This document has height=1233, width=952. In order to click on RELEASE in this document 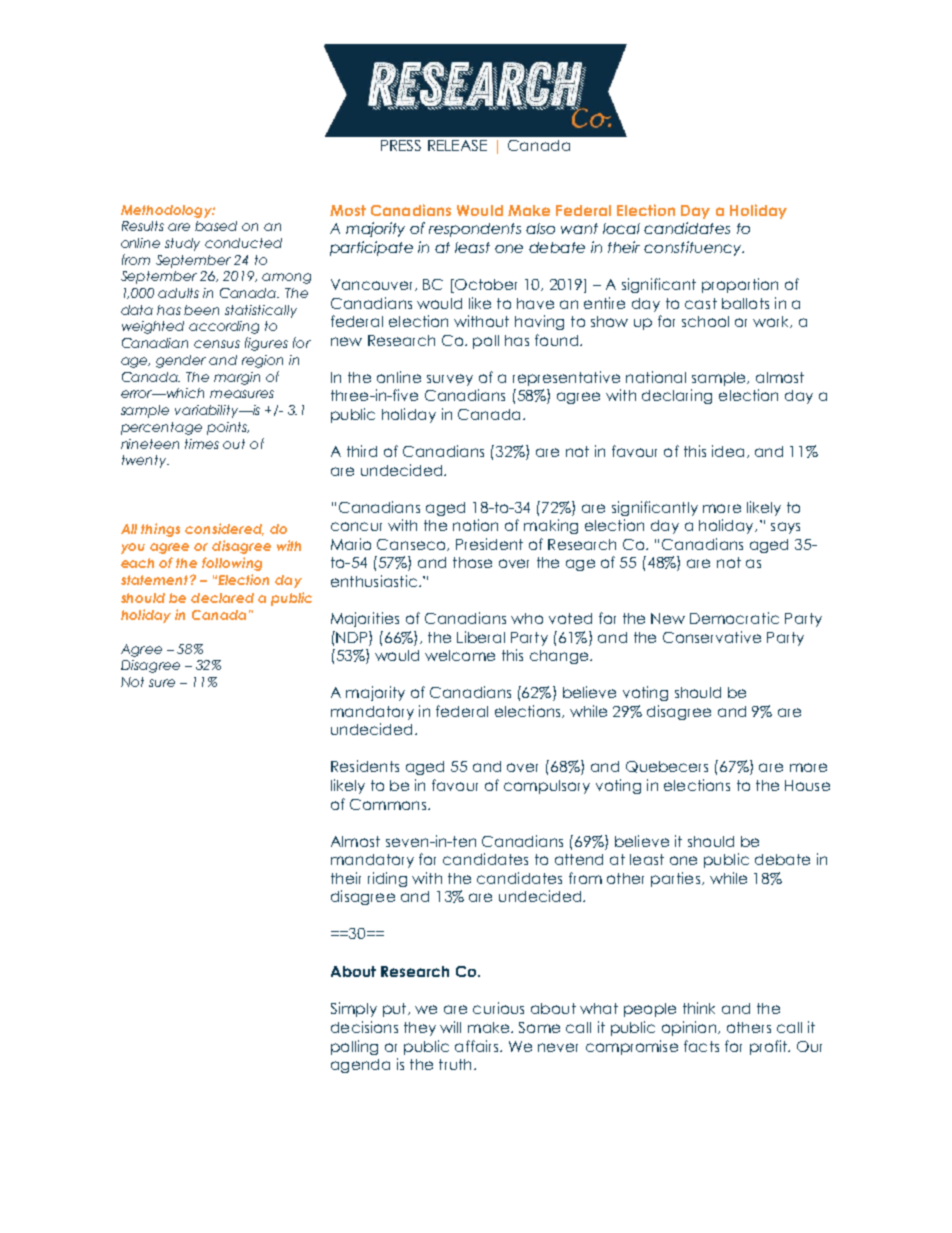, I will do `click(457, 145)`.
